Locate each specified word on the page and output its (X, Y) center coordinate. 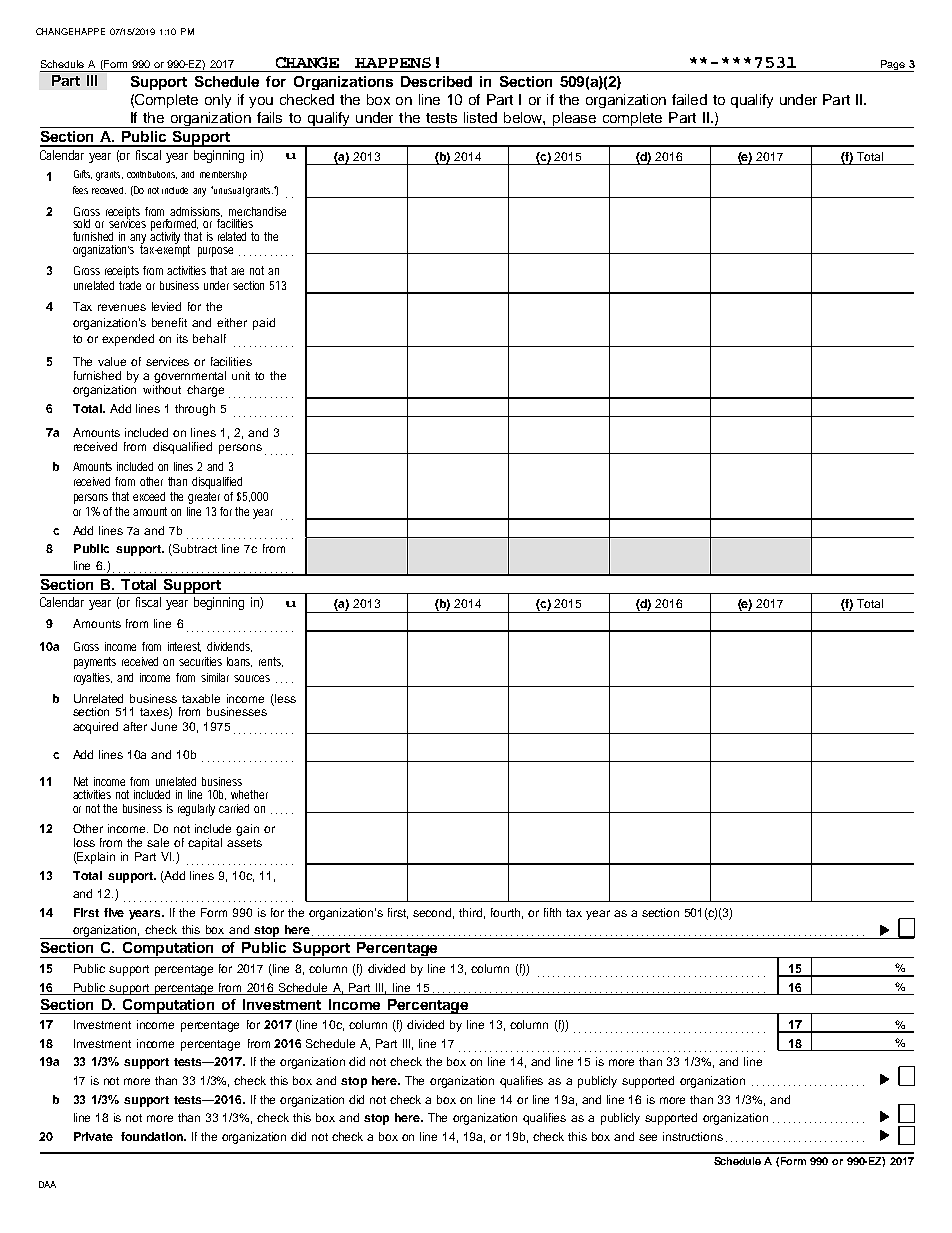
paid (264, 324)
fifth (552, 912)
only (218, 101)
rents (271, 662)
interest (184, 647)
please (574, 120)
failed (689, 99)
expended (128, 340)
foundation (153, 1136)
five (114, 912)
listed (480, 117)
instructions (693, 1136)
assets (244, 843)
